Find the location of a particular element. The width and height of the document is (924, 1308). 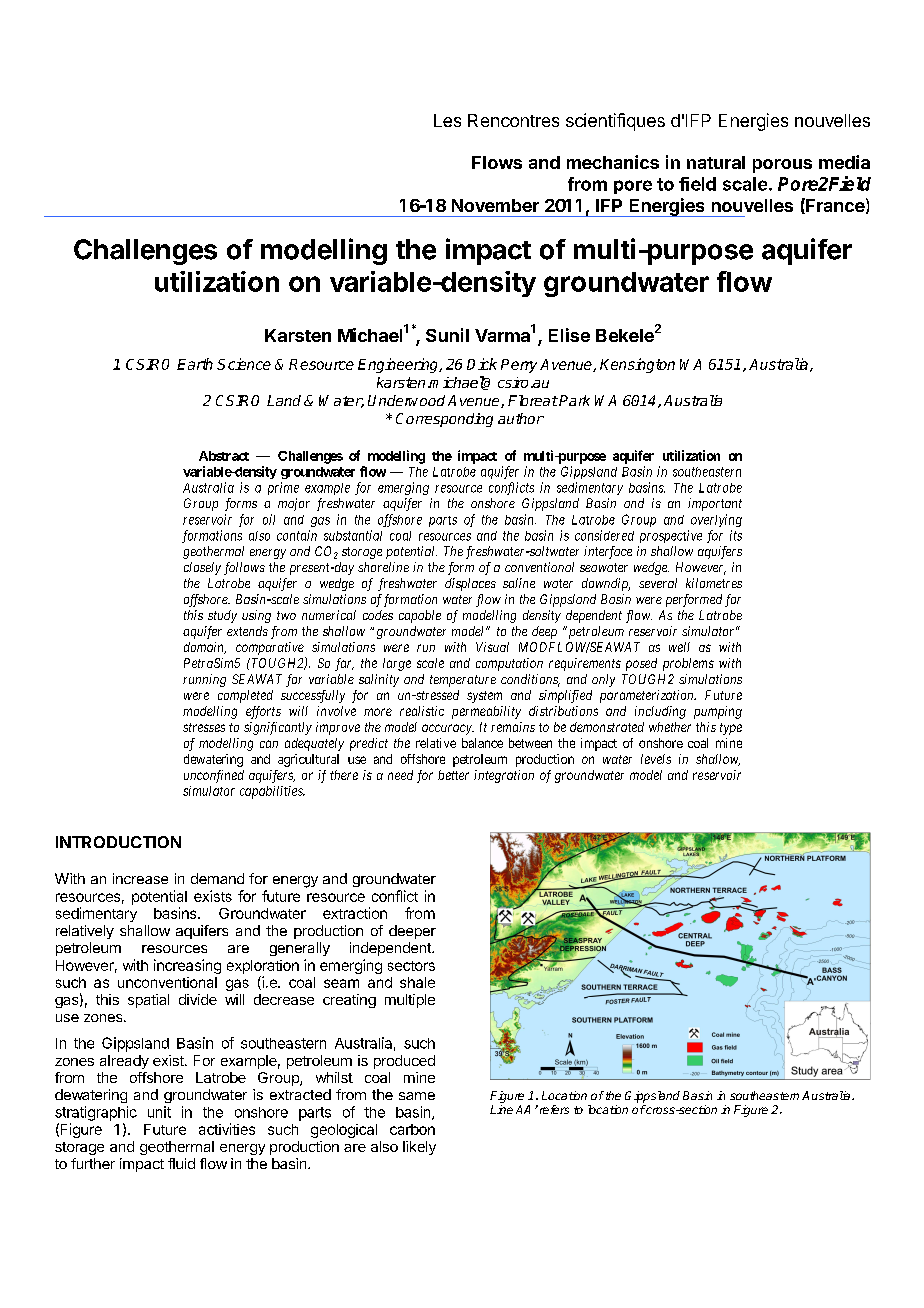

porous is located at coordinates (782, 166).
